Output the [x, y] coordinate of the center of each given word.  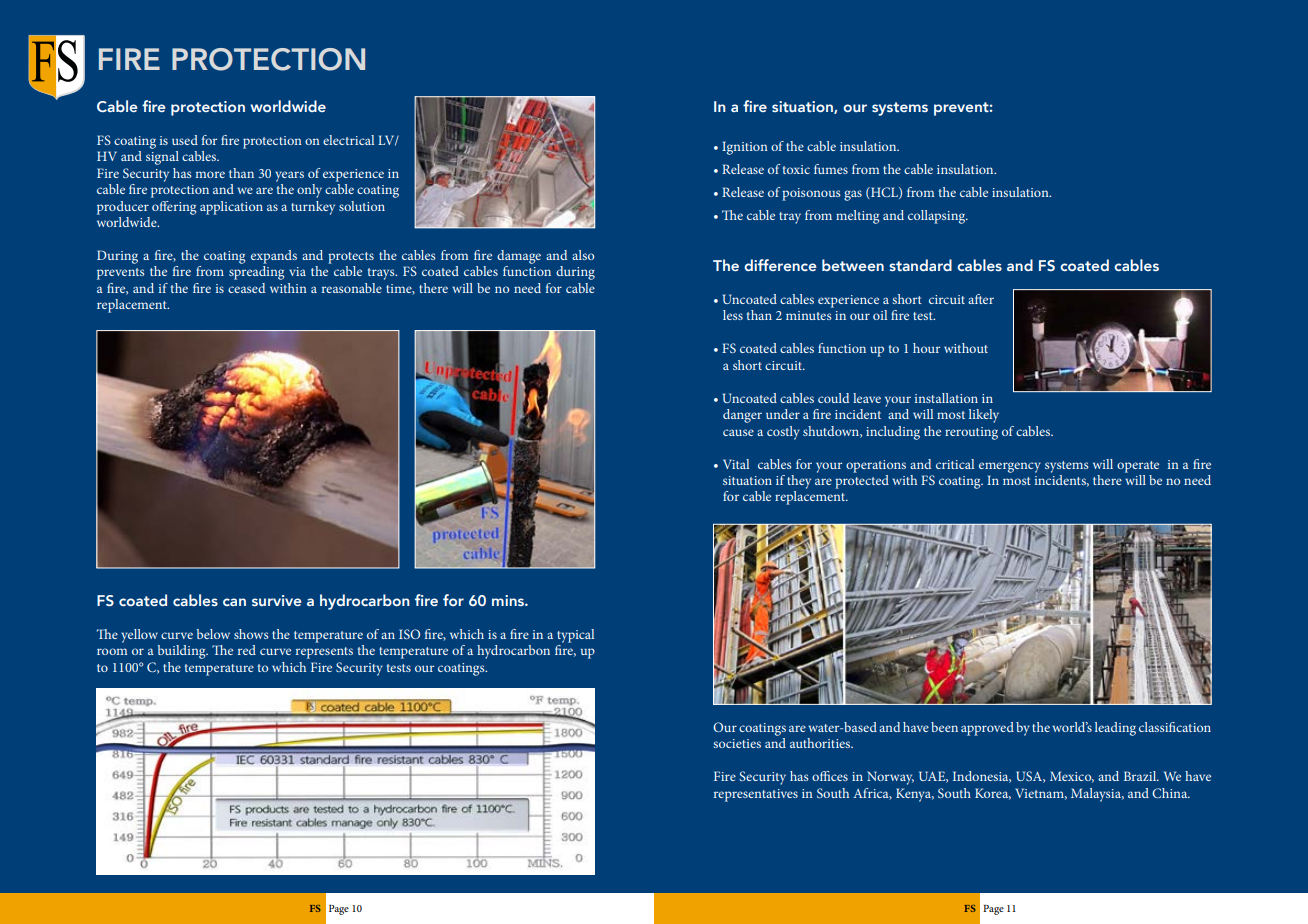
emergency [1010, 467]
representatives [756, 795]
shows [251, 634]
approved [987, 729]
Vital [736, 464]
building [182, 652]
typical [575, 636]
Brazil [1141, 776]
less [733, 315]
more [210, 174]
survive [277, 600]
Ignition [745, 148]
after [981, 299]
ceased [246, 288]
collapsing [938, 217]
